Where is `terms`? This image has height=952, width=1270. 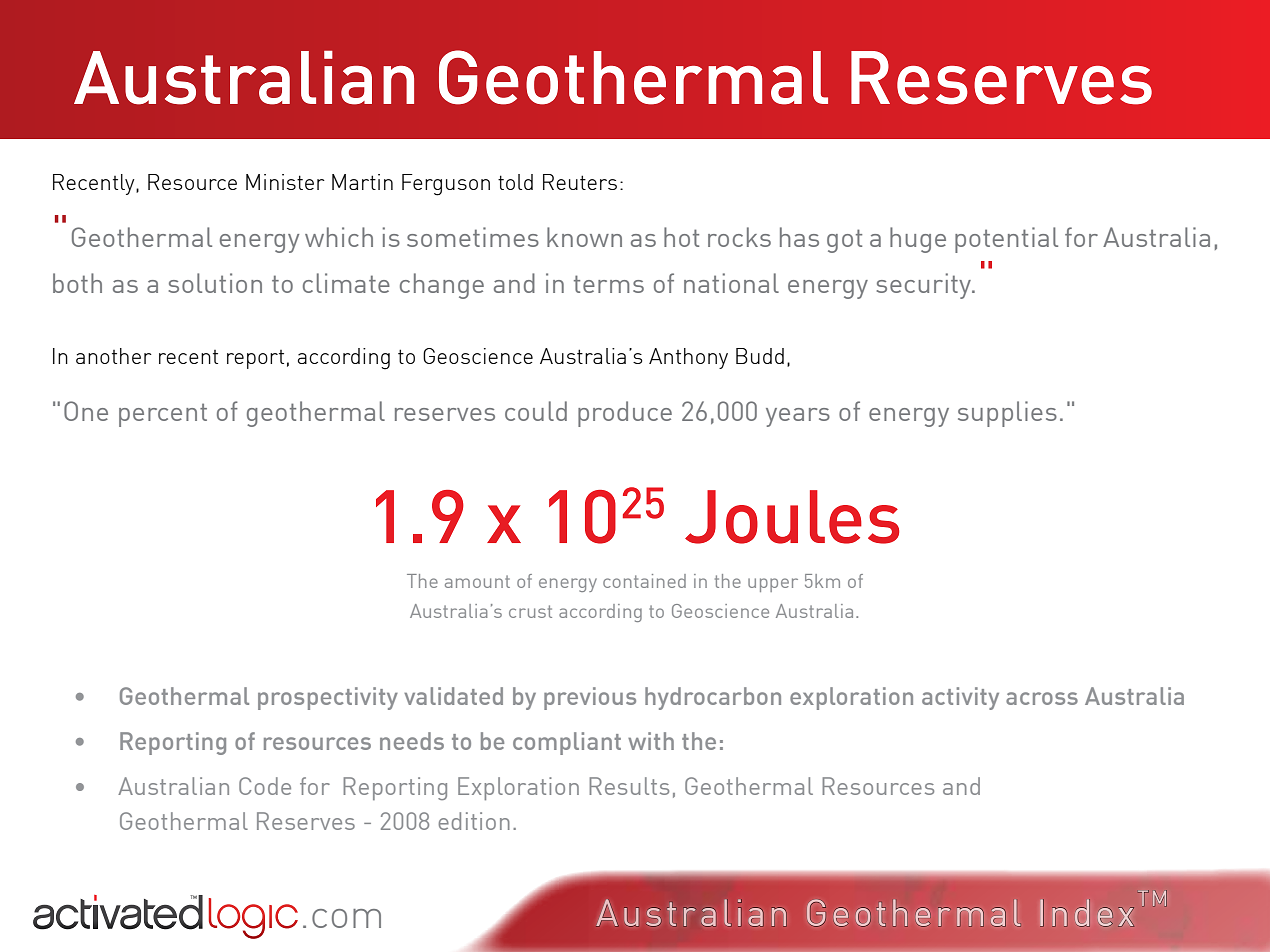
terms is located at coordinates (609, 284).
